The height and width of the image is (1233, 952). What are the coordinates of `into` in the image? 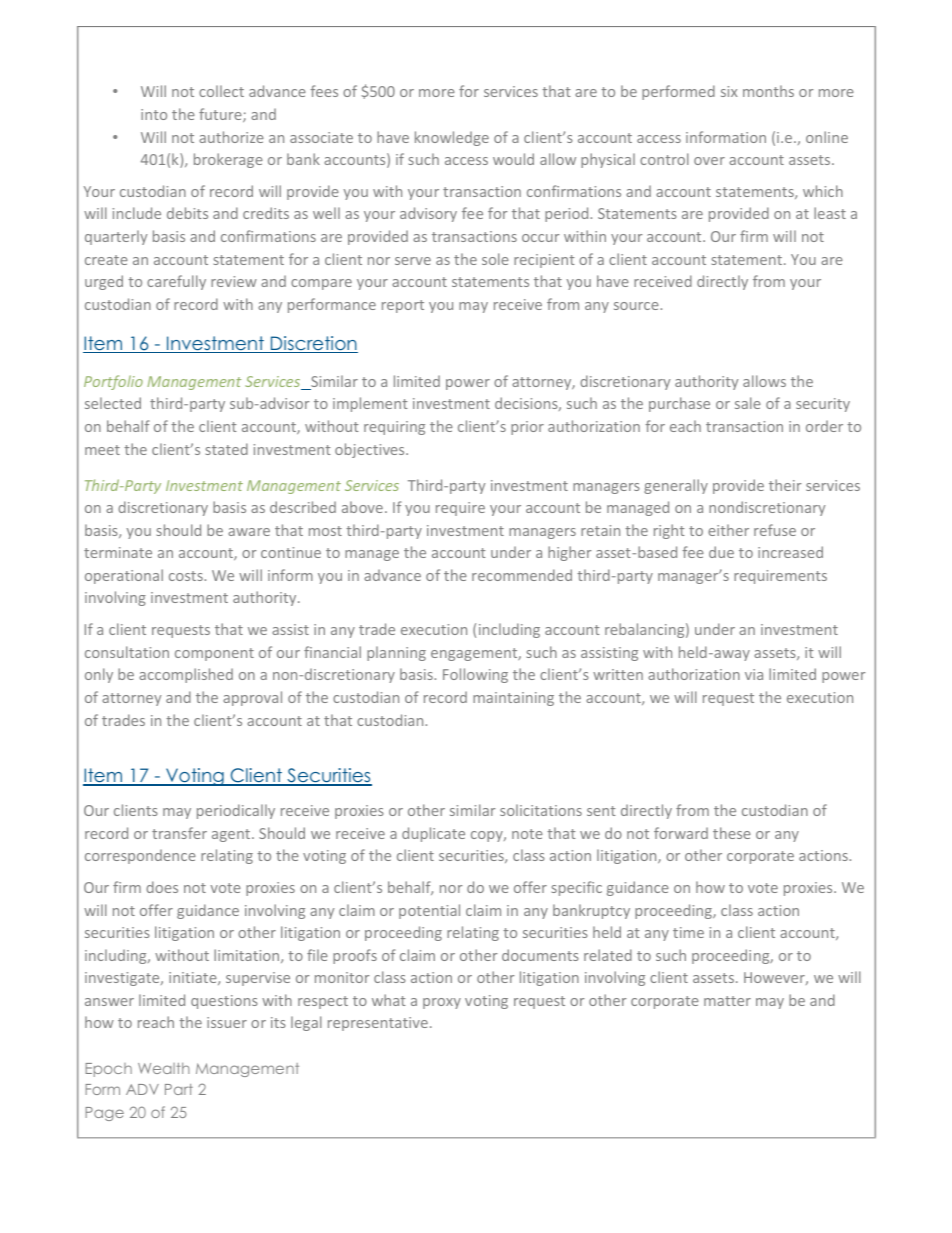 It's located at (154, 114).
